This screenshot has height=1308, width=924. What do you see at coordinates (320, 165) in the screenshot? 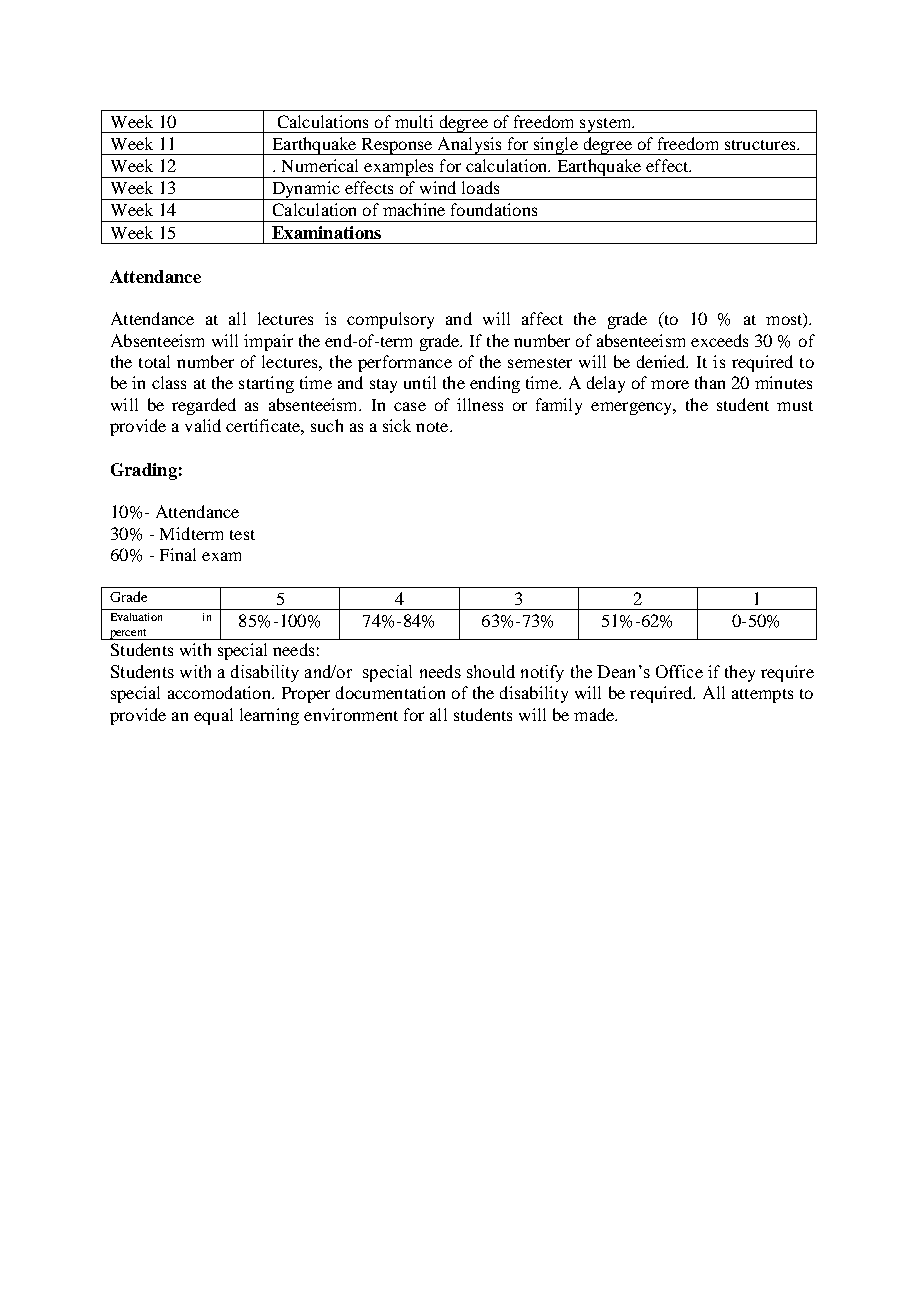
I see `Numerical` at bounding box center [320, 165].
